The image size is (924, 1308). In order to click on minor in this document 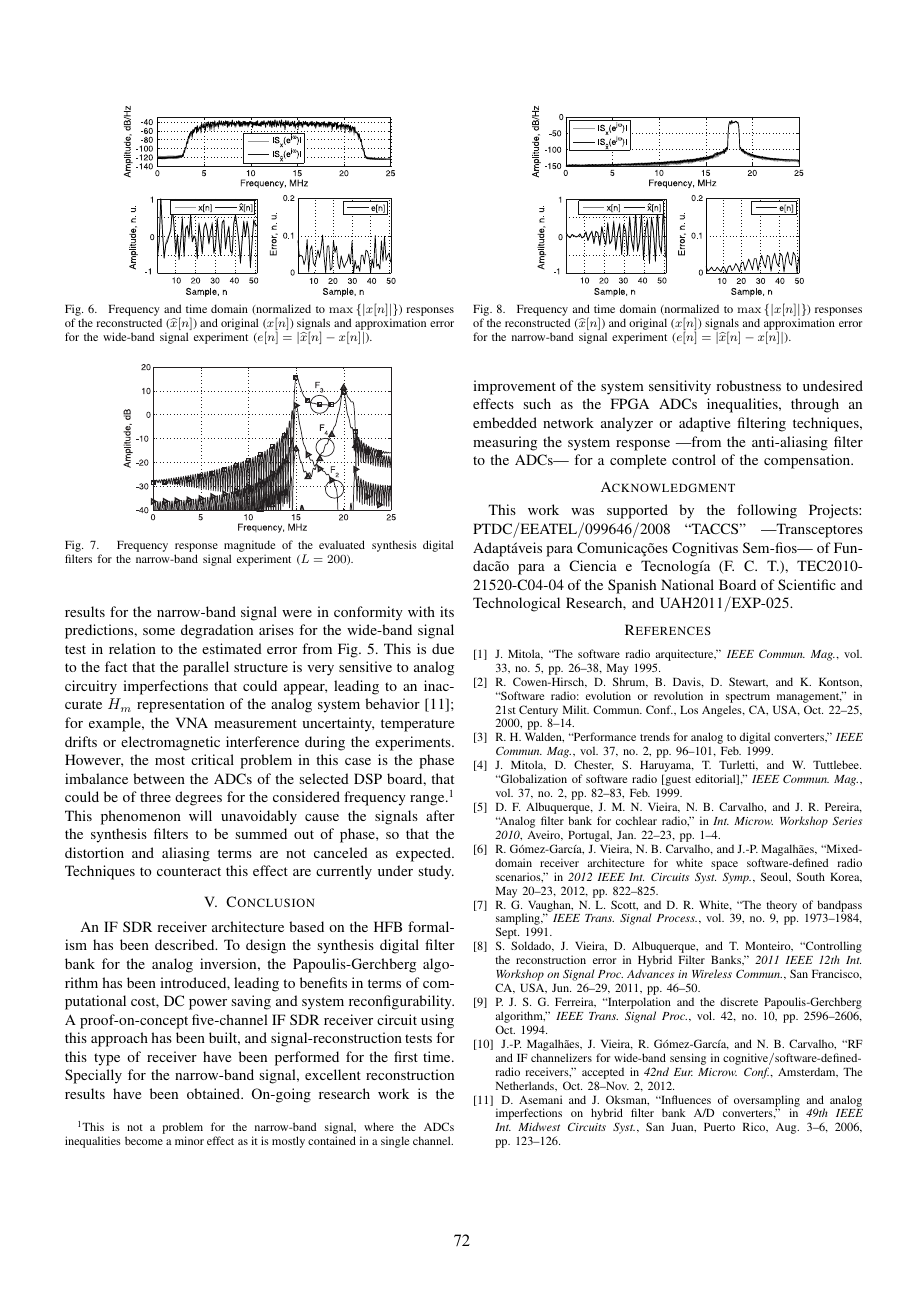, I will do `click(189, 1140)`.
